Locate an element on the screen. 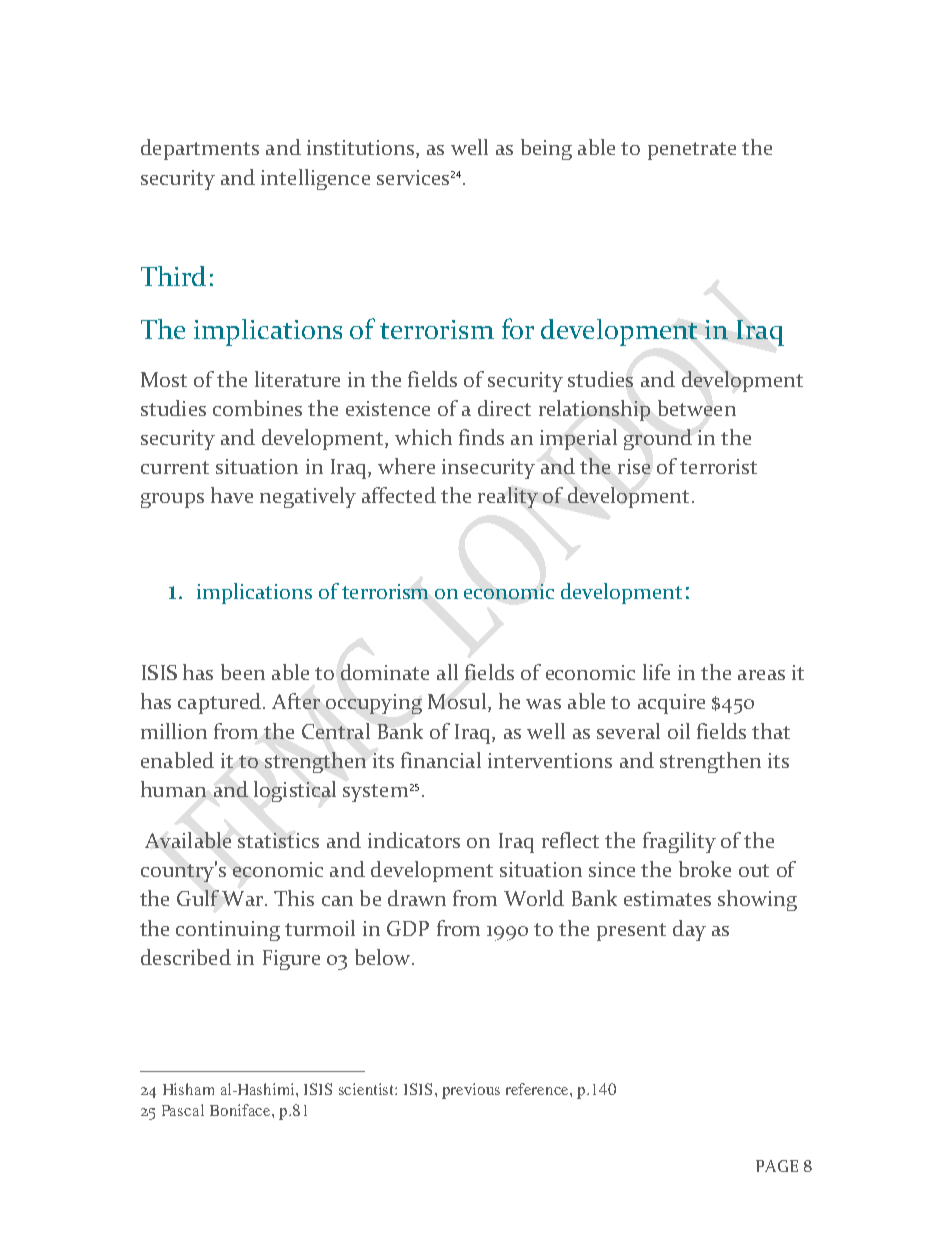  being is located at coordinates (546, 149).
